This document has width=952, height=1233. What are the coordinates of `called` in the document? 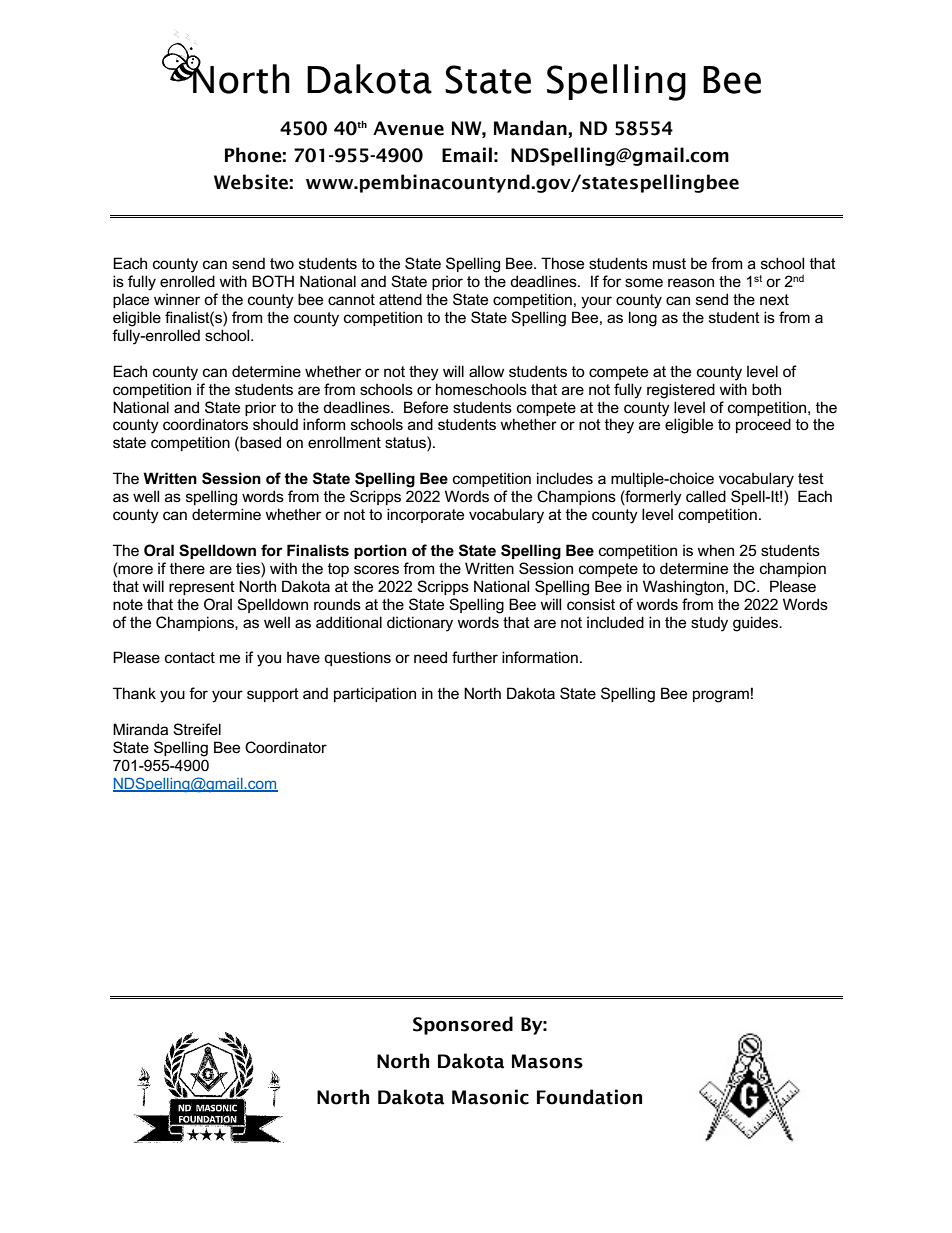 It's located at (706, 496).
